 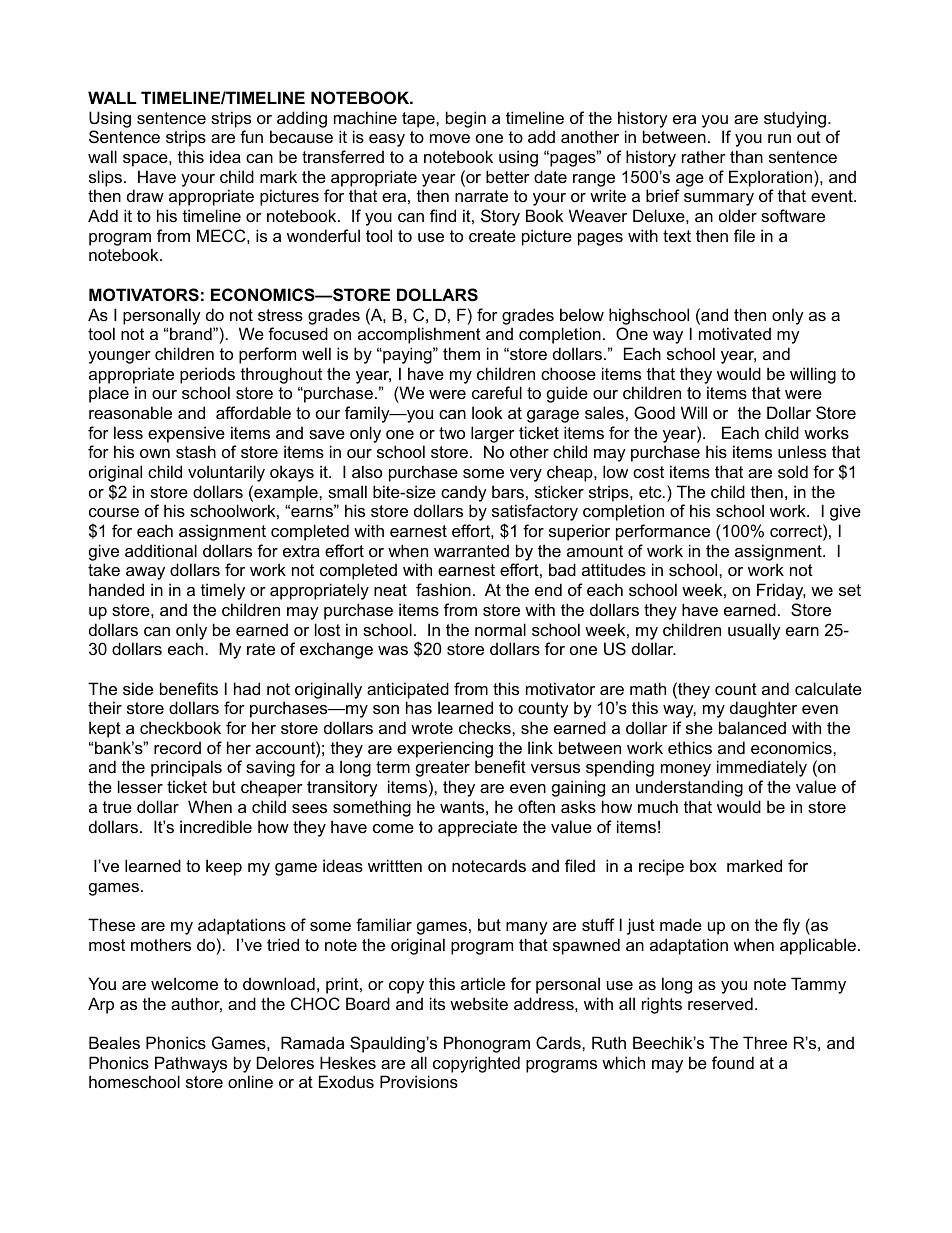 I want to click on fashion, so click(x=443, y=589).
